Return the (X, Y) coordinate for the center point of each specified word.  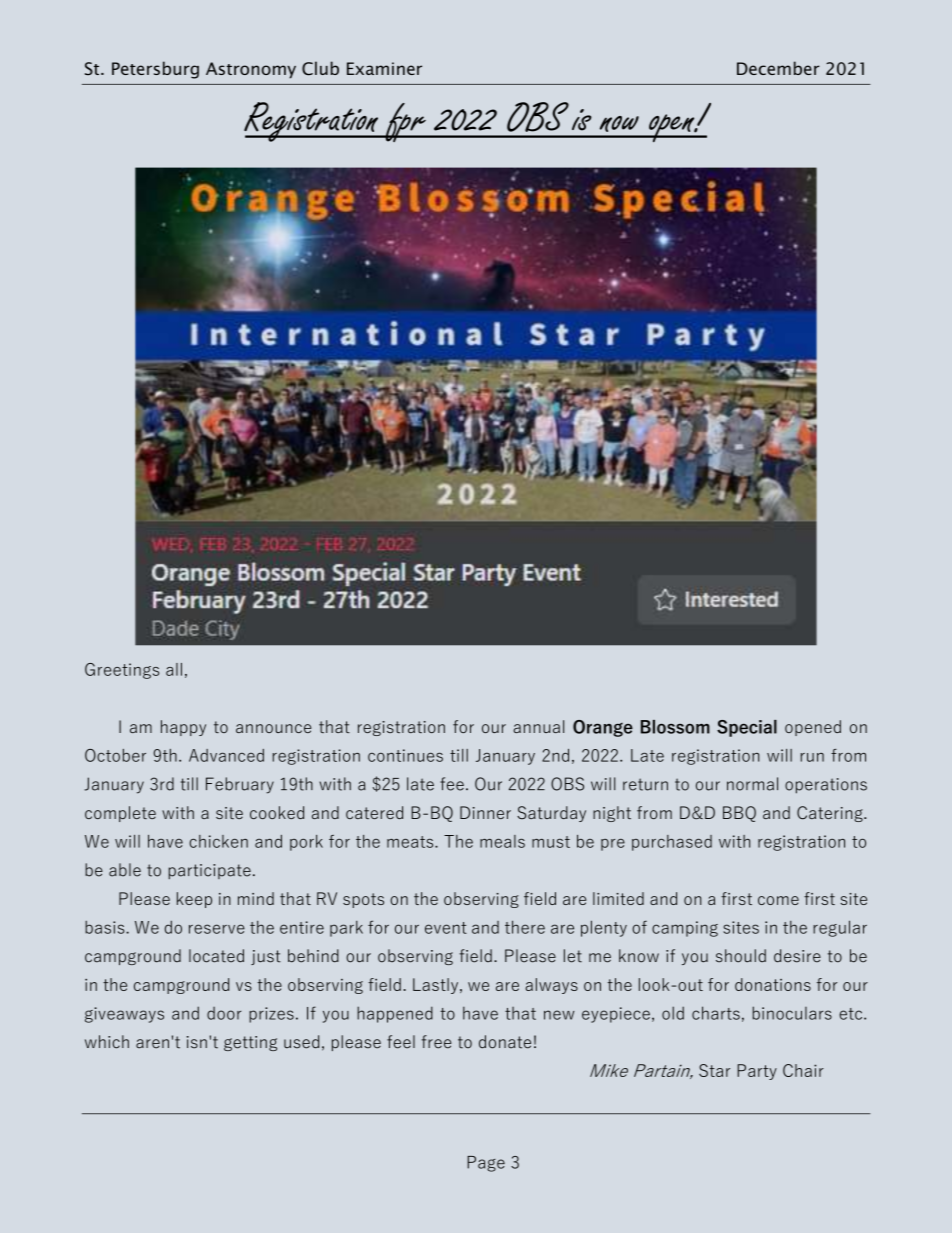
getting (250, 1043)
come (778, 900)
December (778, 68)
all (174, 669)
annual (538, 726)
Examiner (384, 68)
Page (486, 1164)
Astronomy (251, 70)
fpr (405, 122)
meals (502, 841)
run (812, 757)
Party (757, 1072)
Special (747, 728)
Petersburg (155, 70)
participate (210, 871)
